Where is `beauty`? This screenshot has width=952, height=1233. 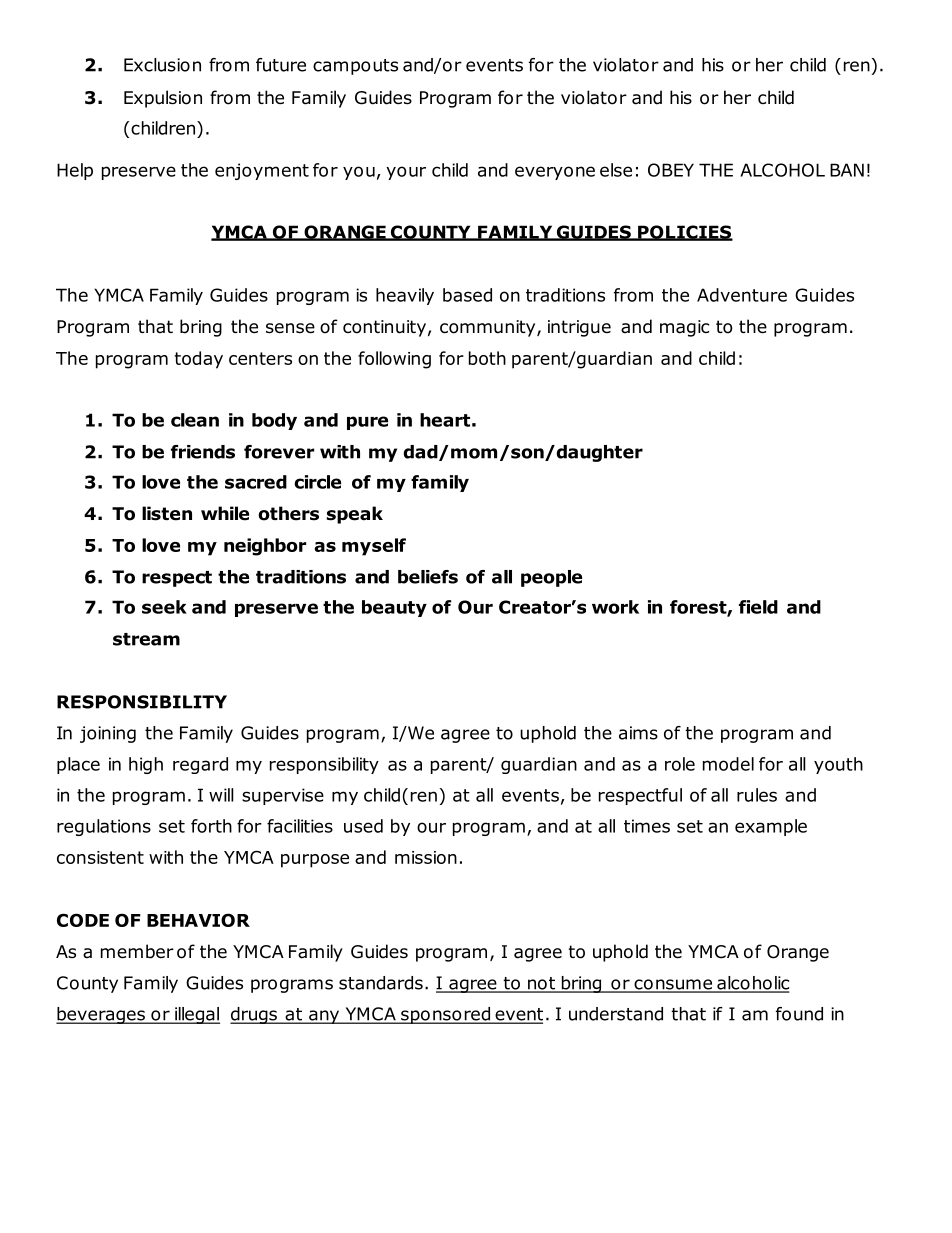
beauty is located at coordinates (394, 608).
